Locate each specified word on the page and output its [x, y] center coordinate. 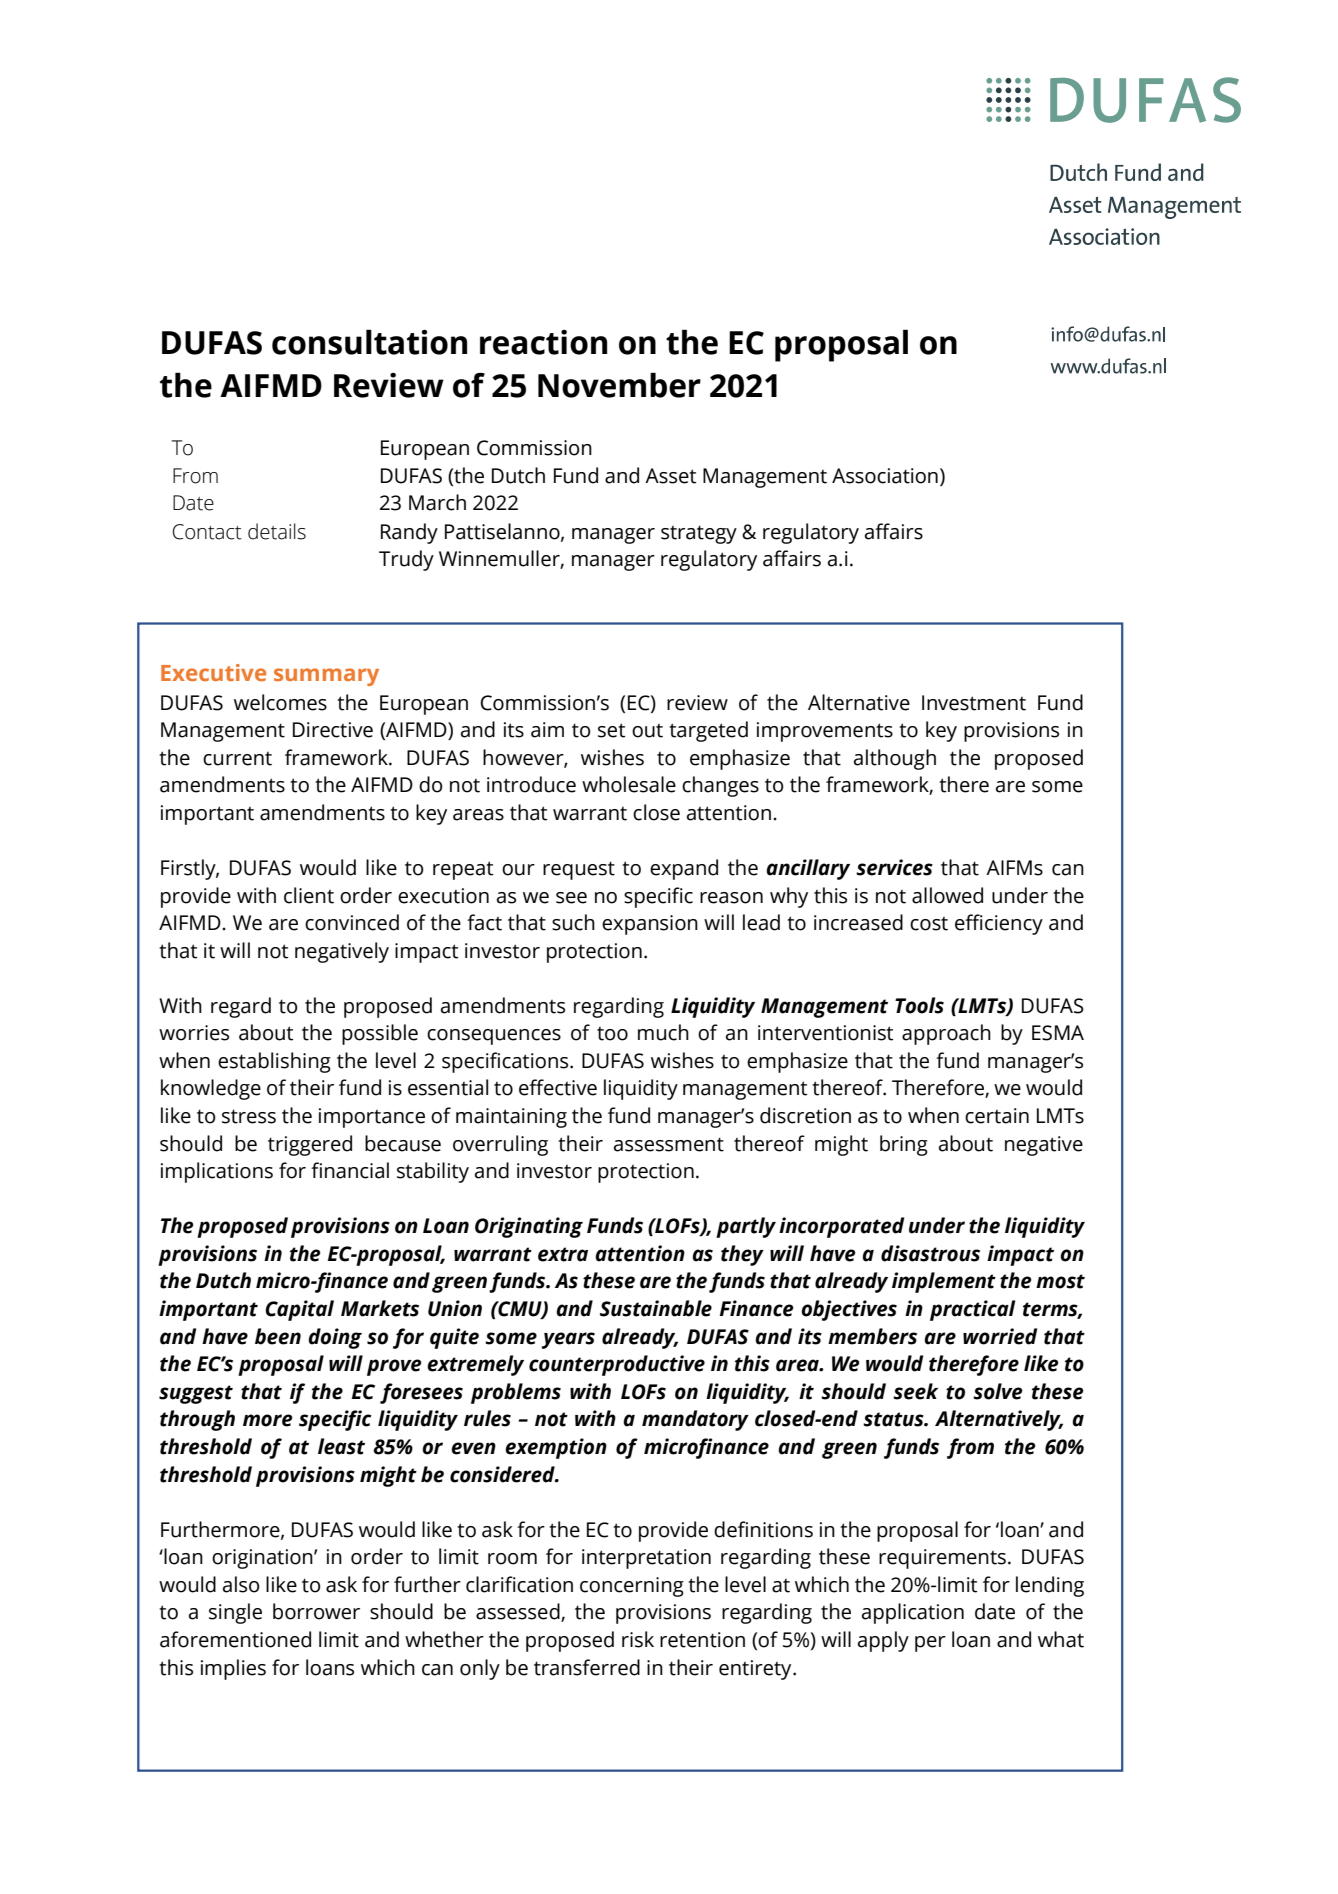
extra [563, 1254]
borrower [316, 1611]
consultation [369, 342]
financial [350, 1170]
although [895, 759]
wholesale [629, 784]
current [237, 759]
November [619, 385]
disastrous [930, 1253]
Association [885, 476]
